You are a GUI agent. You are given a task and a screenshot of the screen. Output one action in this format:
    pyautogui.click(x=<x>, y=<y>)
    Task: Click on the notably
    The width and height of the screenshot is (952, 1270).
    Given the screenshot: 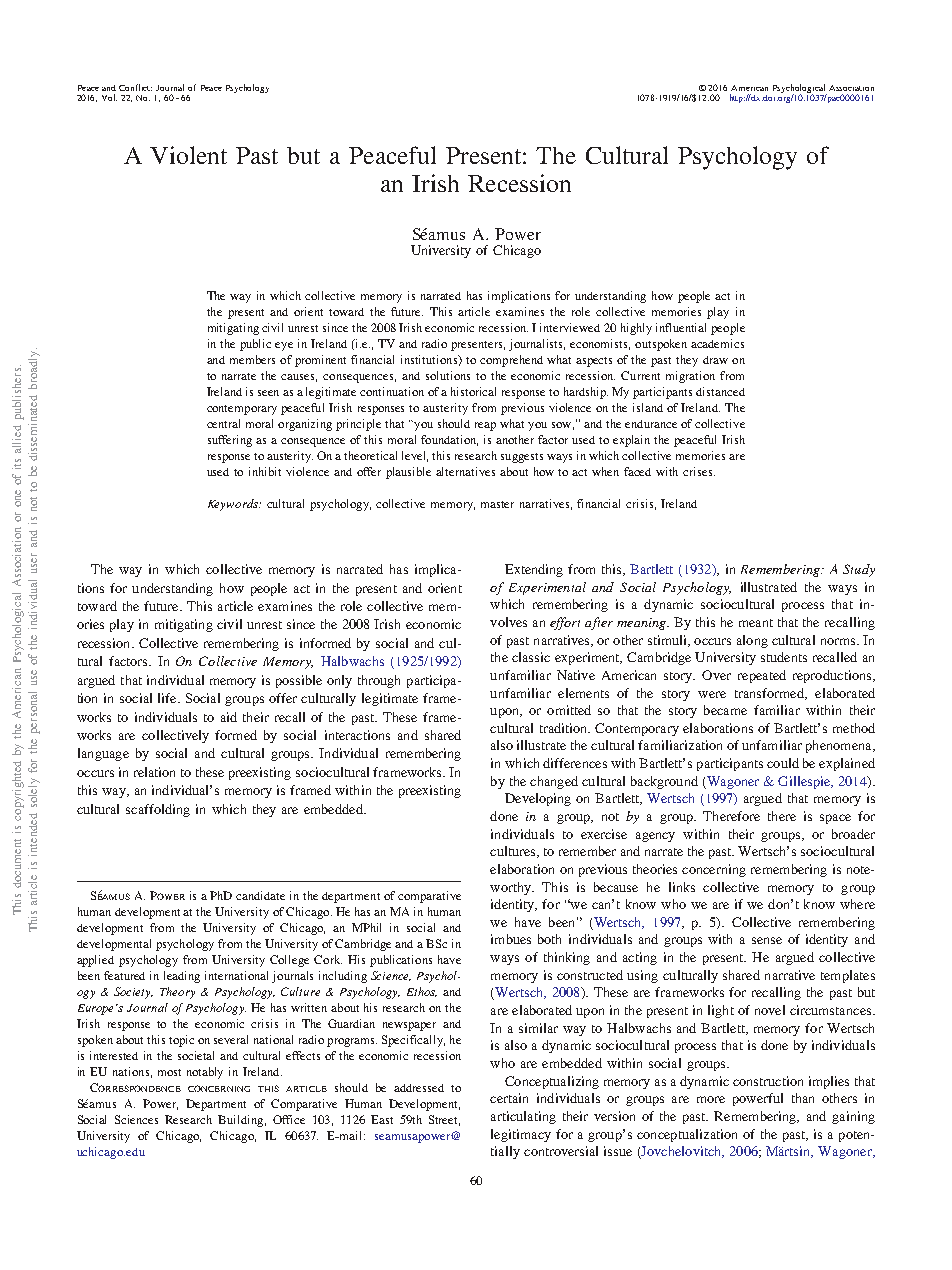 What is the action you would take?
    pyautogui.click(x=205, y=1073)
